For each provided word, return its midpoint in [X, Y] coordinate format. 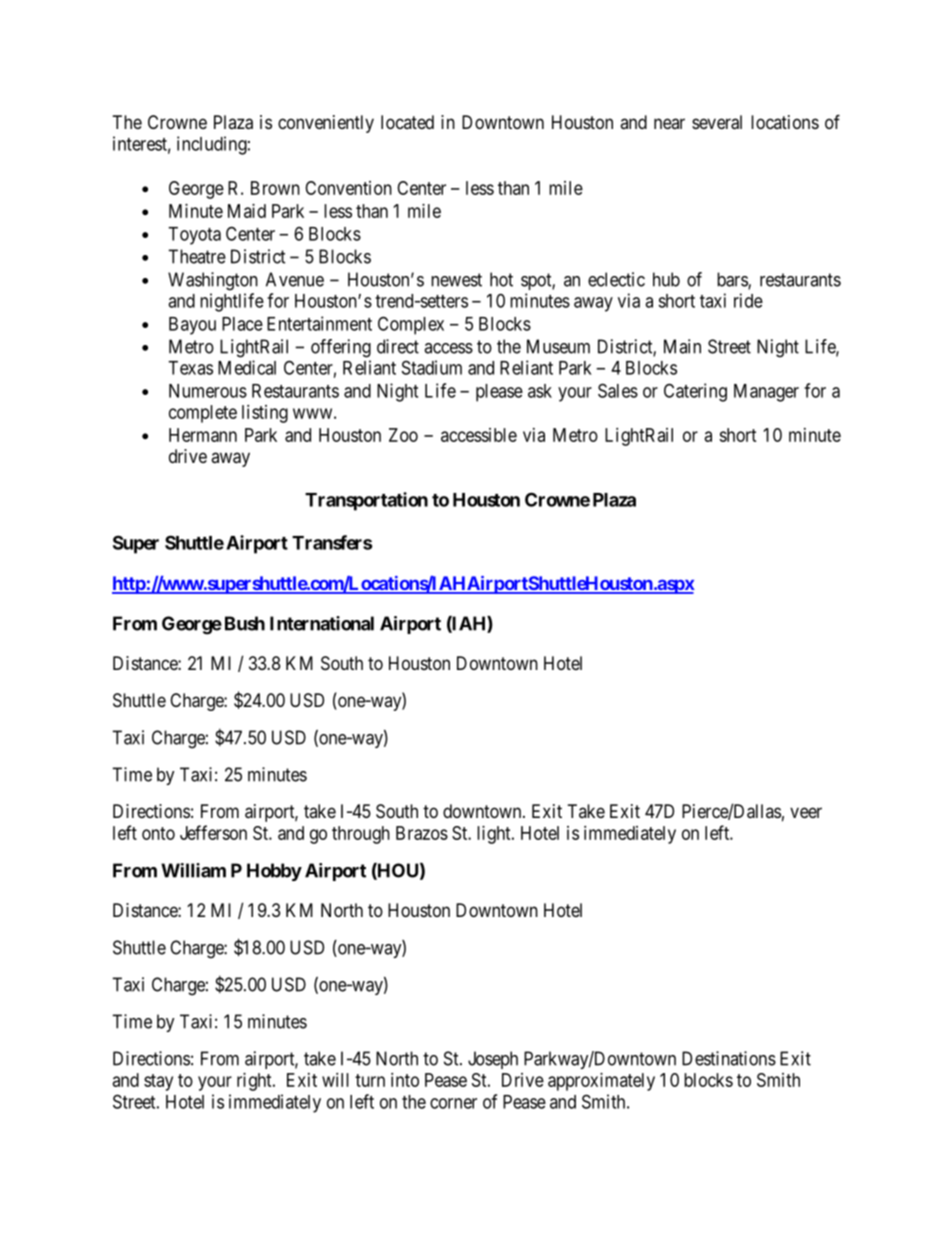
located [407, 122]
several [717, 122]
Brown [275, 188]
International [322, 623]
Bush [245, 623]
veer [806, 812]
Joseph [493, 1060]
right [255, 1082]
